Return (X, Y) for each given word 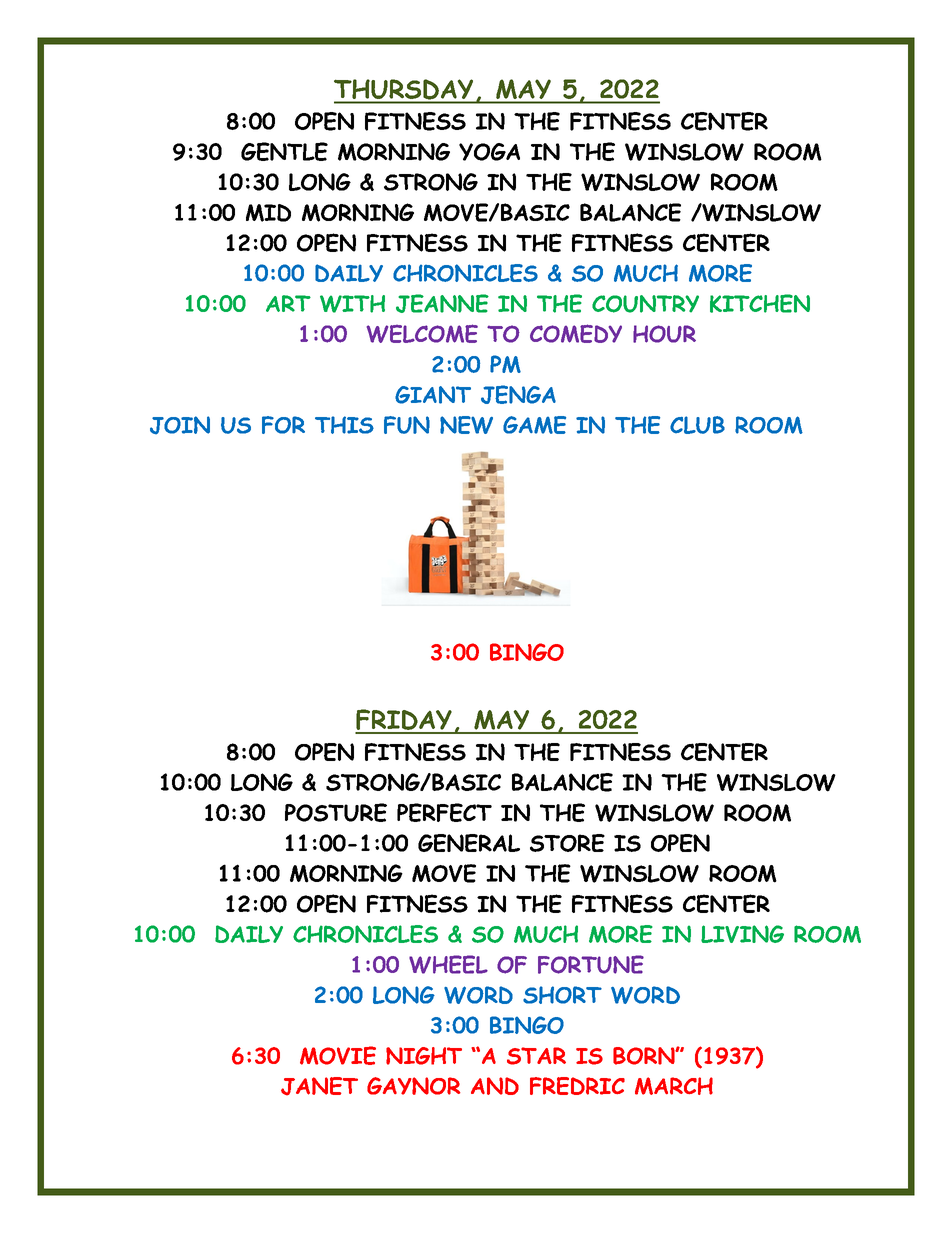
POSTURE (336, 812)
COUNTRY (645, 304)
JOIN (180, 425)
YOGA (489, 152)
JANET (319, 1086)
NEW (466, 425)
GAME (534, 425)
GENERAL (469, 843)
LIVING (742, 934)
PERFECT (444, 812)
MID (268, 213)
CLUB (697, 425)
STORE (567, 843)
